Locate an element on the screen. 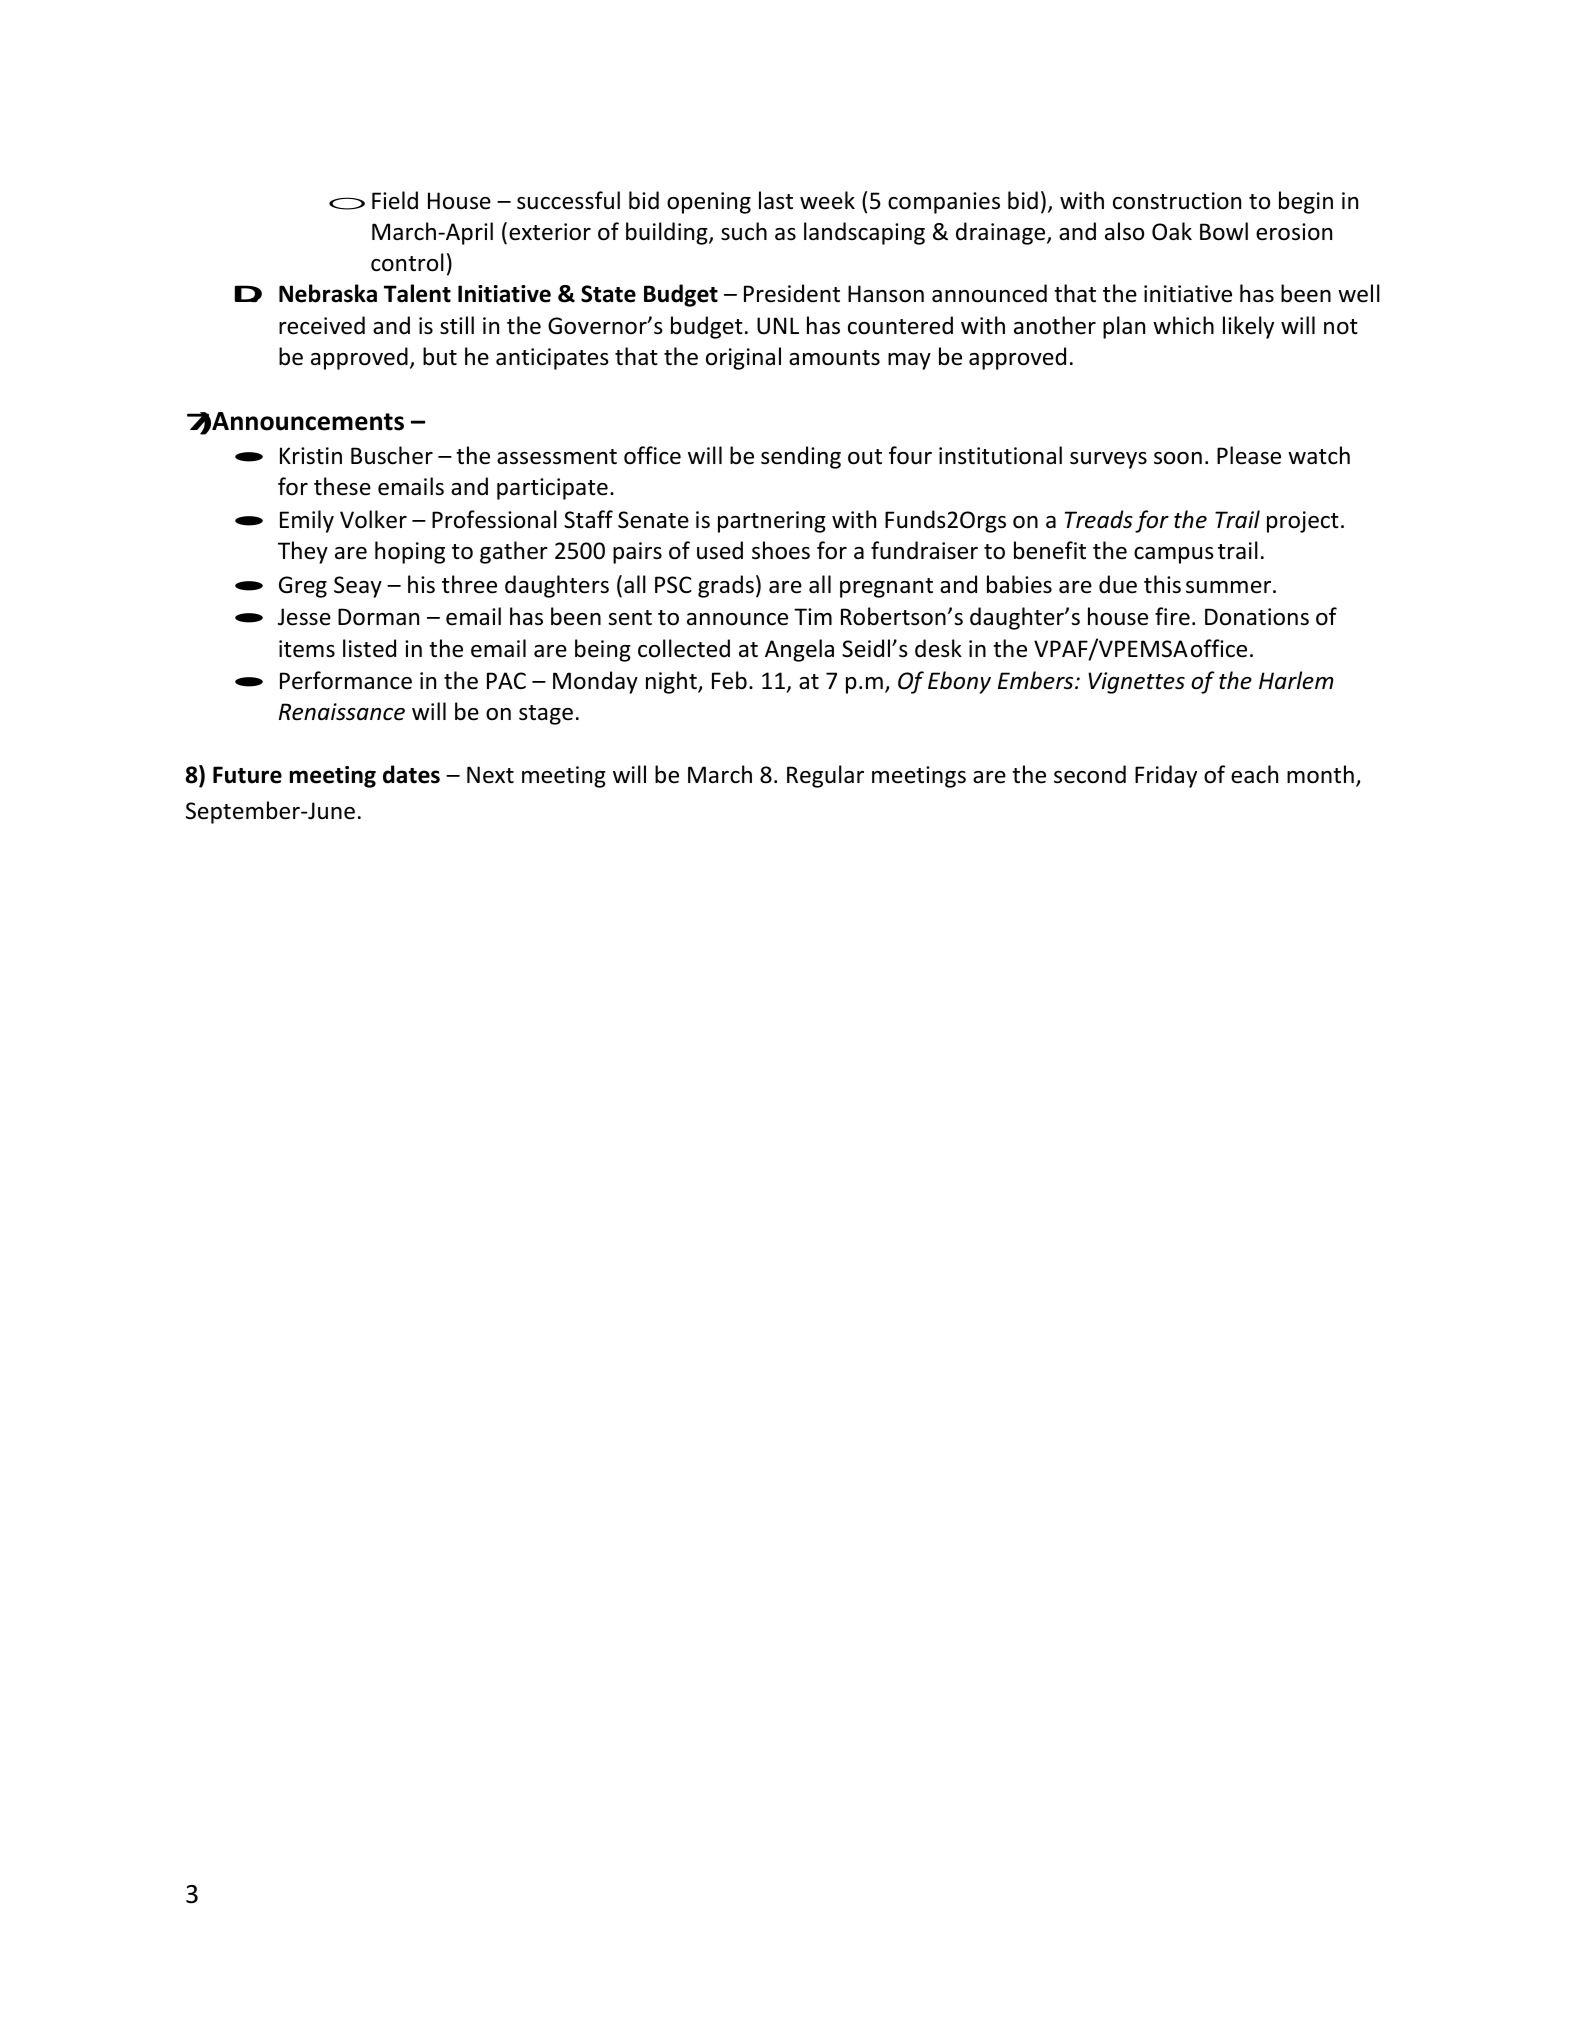 The width and height of the screenshot is (1574, 2037). Greg is located at coordinates (303, 587).
